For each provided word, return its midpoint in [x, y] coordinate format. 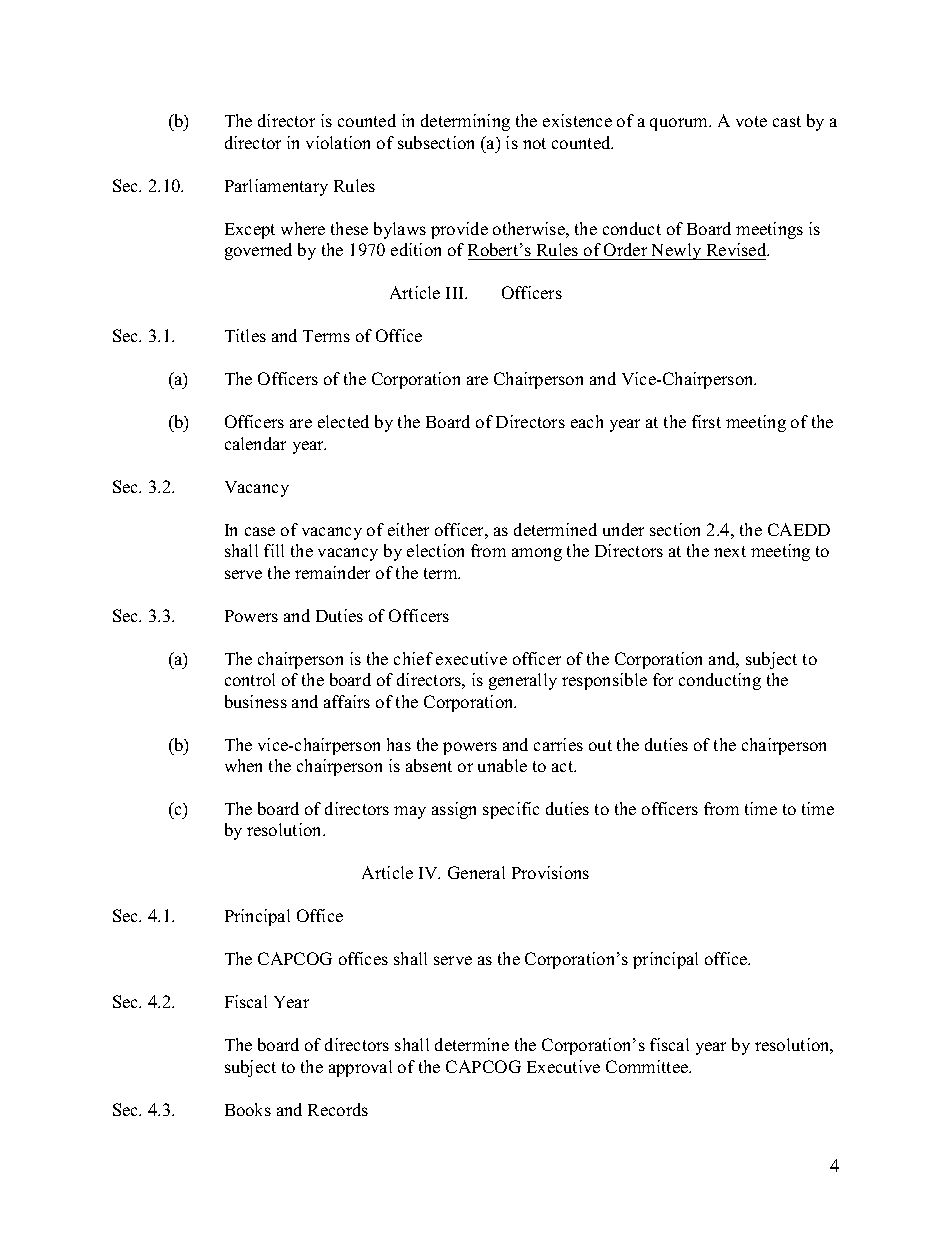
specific [511, 810]
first [706, 421]
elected [343, 421]
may [410, 812]
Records [338, 1109]
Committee [648, 1066]
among [537, 554]
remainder [332, 572]
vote [751, 121]
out [600, 745]
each [587, 421]
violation [338, 142]
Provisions [550, 872]
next [730, 551]
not [534, 143]
